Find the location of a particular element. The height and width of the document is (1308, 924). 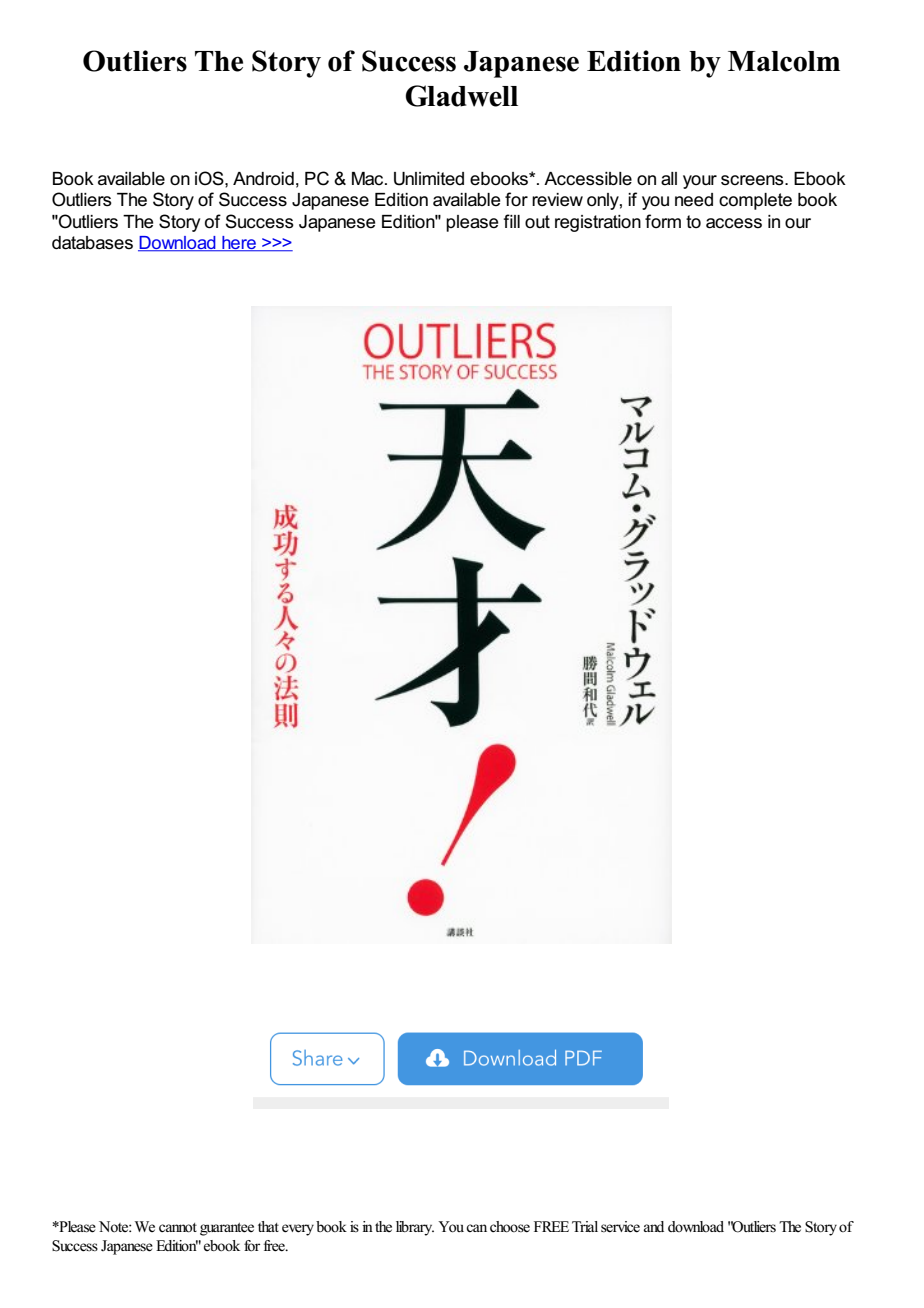

need is located at coordinates (694, 200).
